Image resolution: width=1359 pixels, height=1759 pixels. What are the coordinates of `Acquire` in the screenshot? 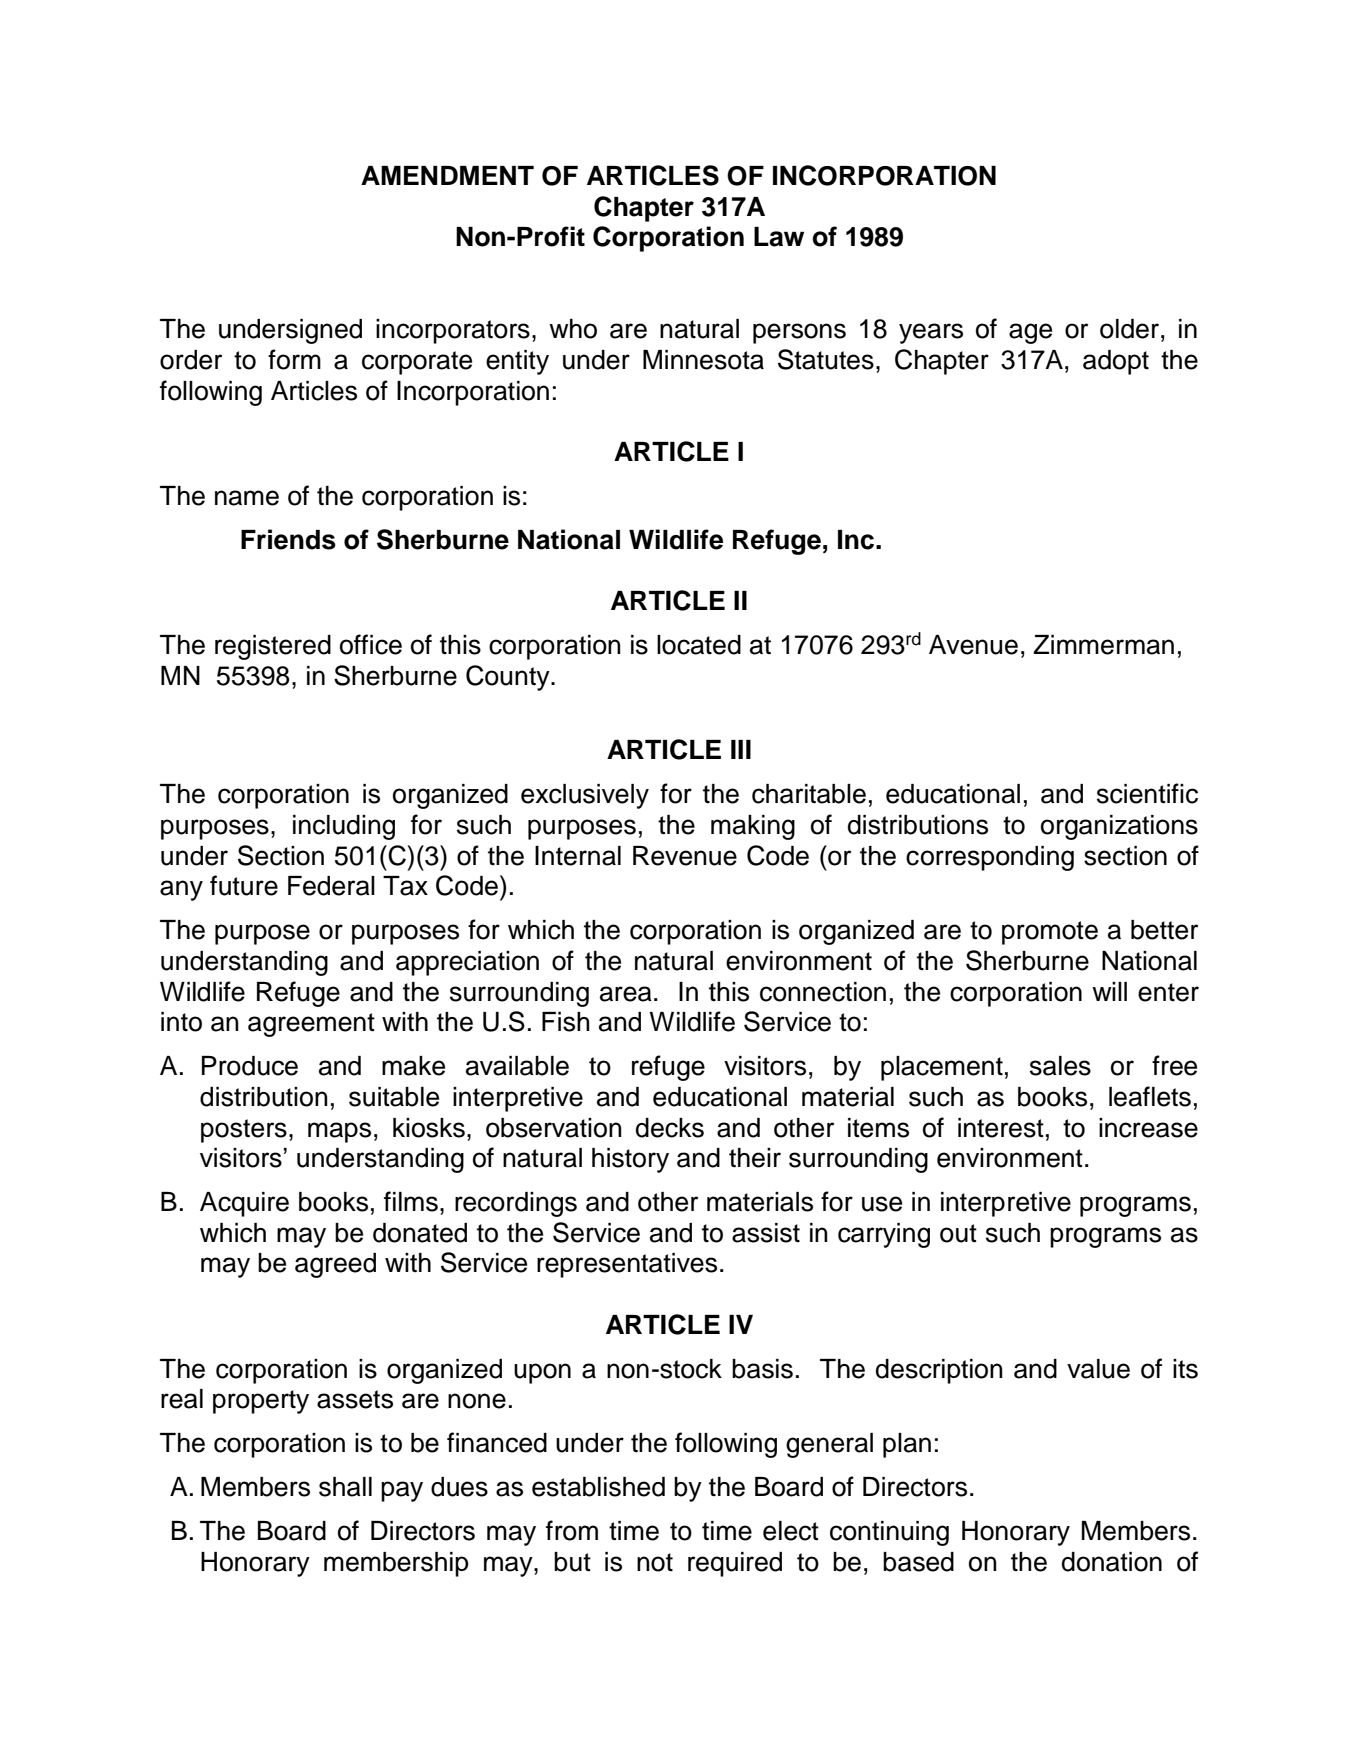 It's located at (244, 1204).
